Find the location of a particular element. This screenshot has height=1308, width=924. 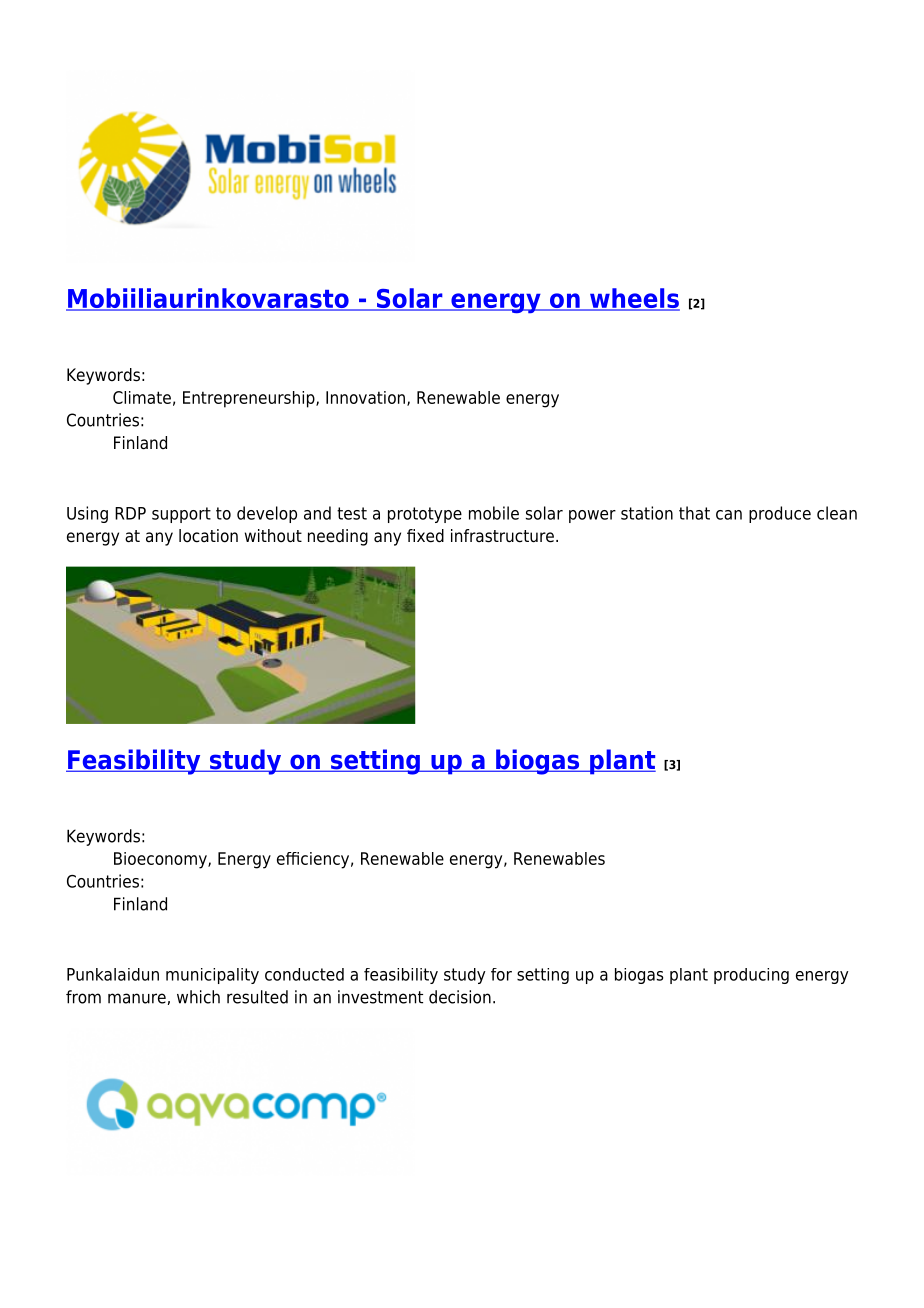

which is located at coordinates (198, 997).
